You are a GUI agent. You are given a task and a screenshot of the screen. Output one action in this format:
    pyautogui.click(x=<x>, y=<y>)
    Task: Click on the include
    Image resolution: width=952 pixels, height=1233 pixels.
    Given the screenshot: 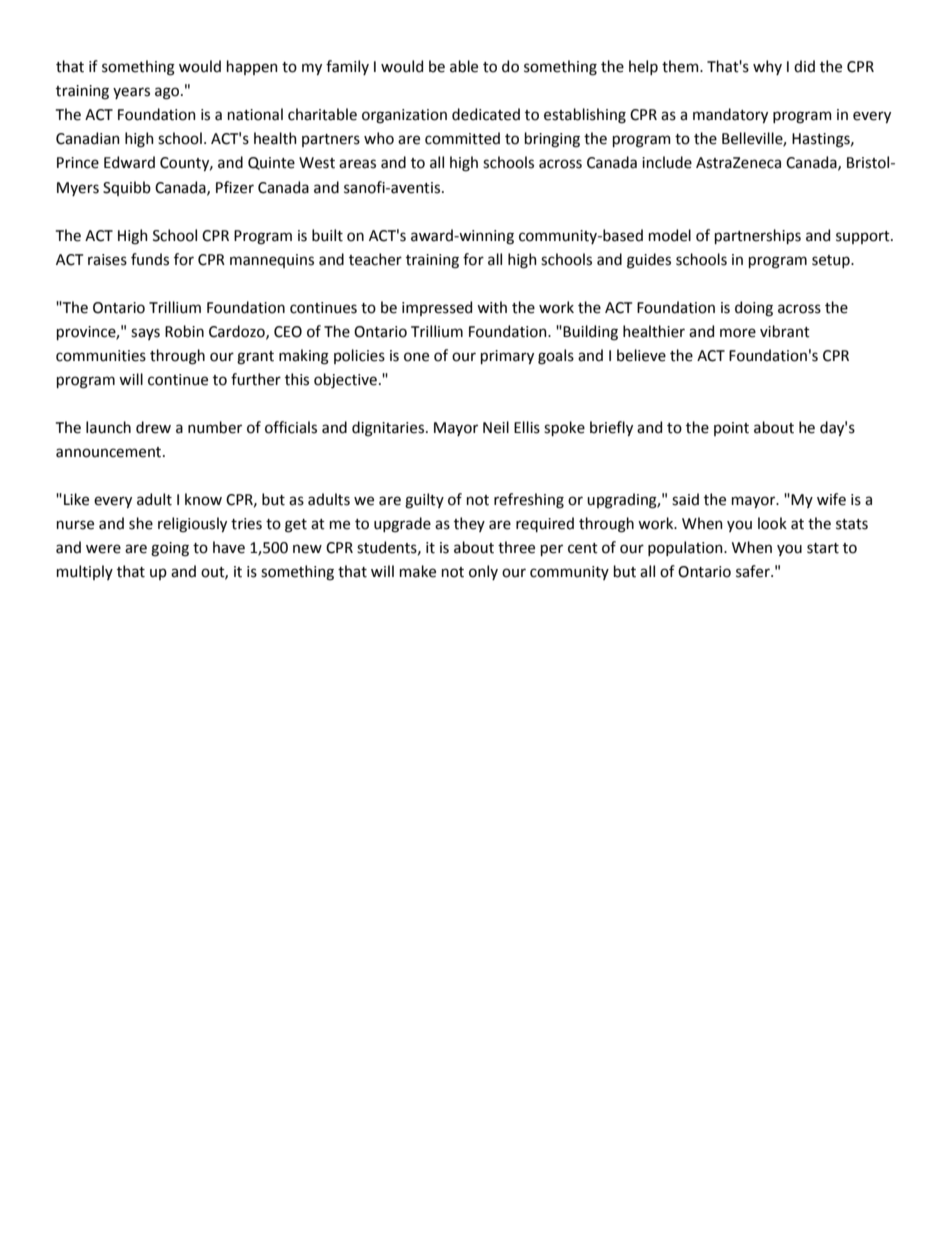 What is the action you would take?
    pyautogui.click(x=667, y=162)
